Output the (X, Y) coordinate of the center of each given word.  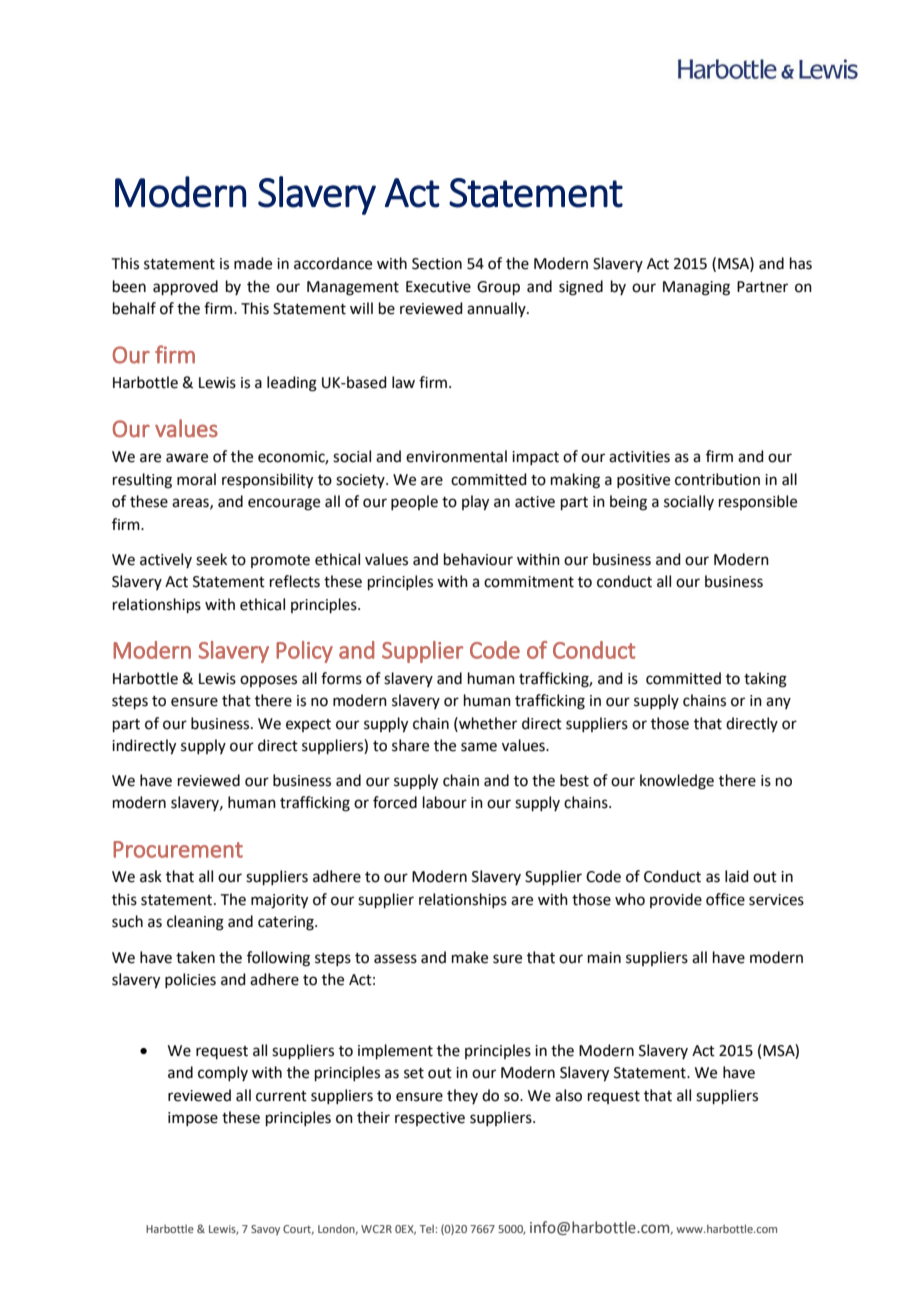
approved (185, 287)
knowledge (677, 782)
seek (211, 559)
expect (308, 725)
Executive (438, 287)
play (475, 503)
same (479, 747)
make (470, 957)
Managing (696, 288)
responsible (758, 502)
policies (190, 980)
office (725, 899)
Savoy (265, 1230)
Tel (427, 1229)
